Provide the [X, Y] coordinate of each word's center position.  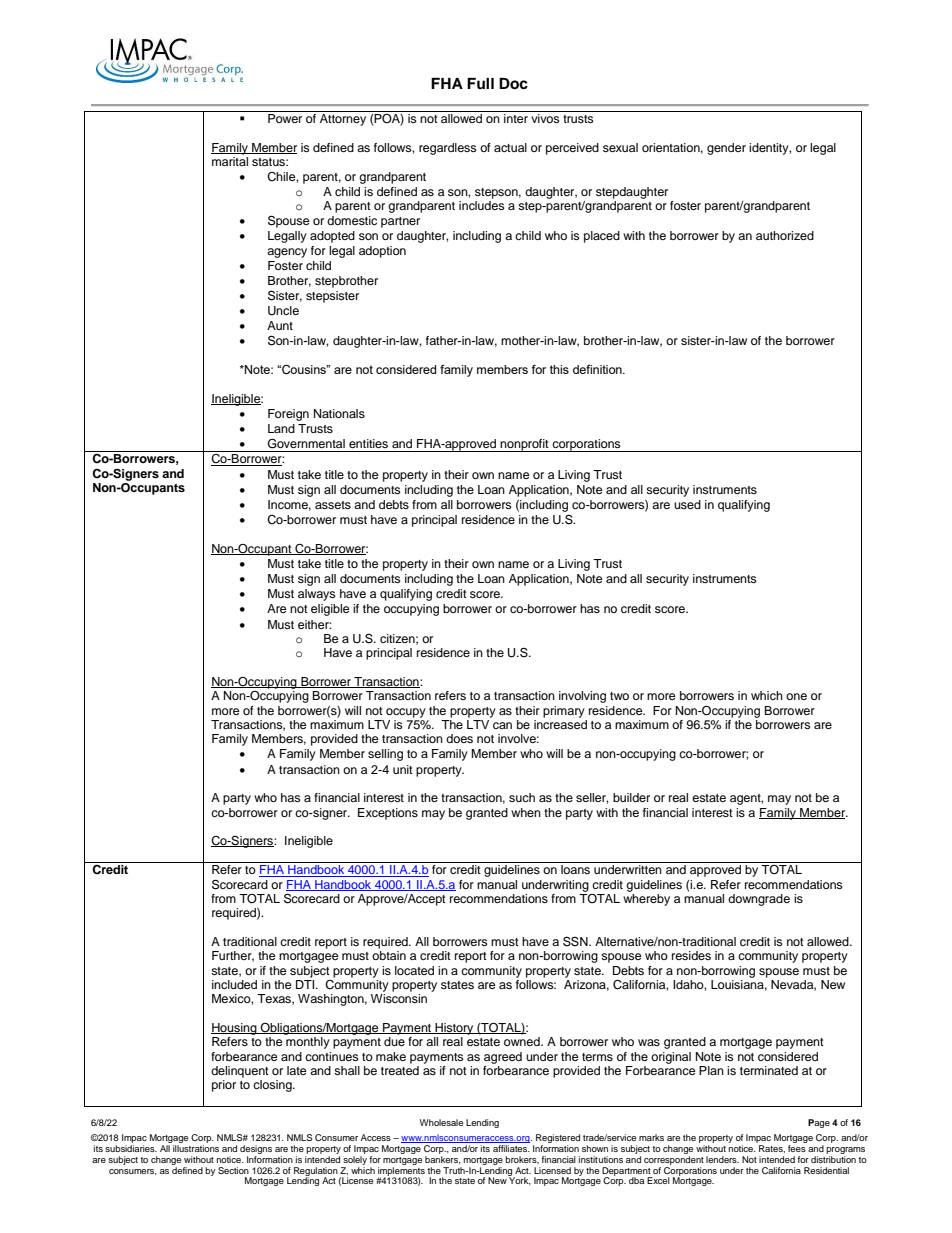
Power [285, 118]
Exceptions [388, 814]
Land [281, 428]
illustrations [196, 1148]
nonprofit [525, 445]
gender [726, 149]
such [522, 797]
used [687, 504]
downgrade [759, 900]
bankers [443, 1160]
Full [480, 83]
